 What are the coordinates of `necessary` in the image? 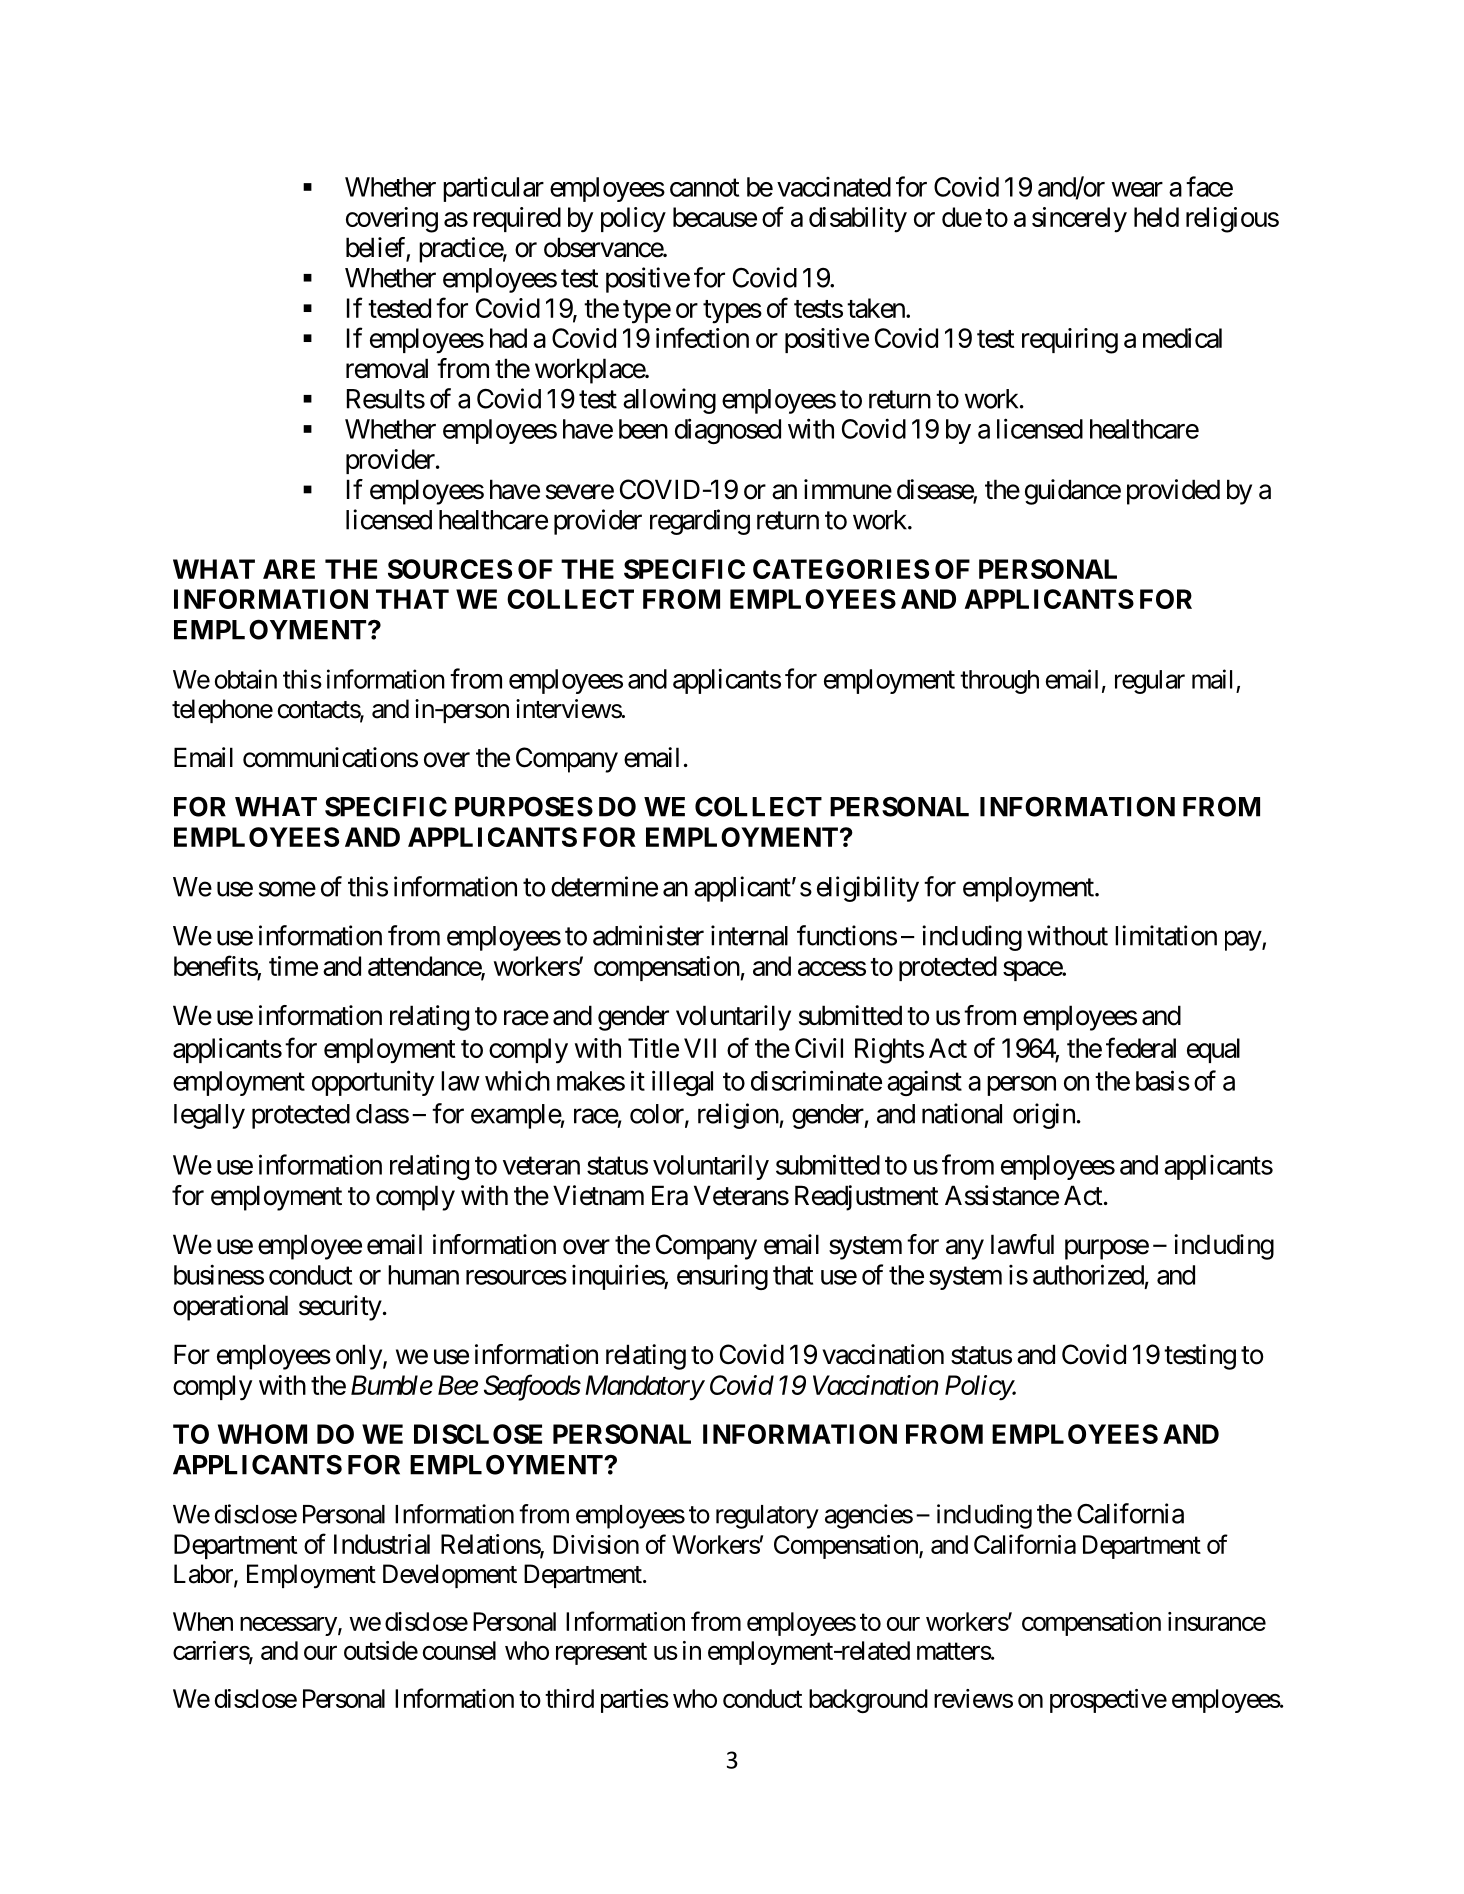 It's located at (288, 1626).
